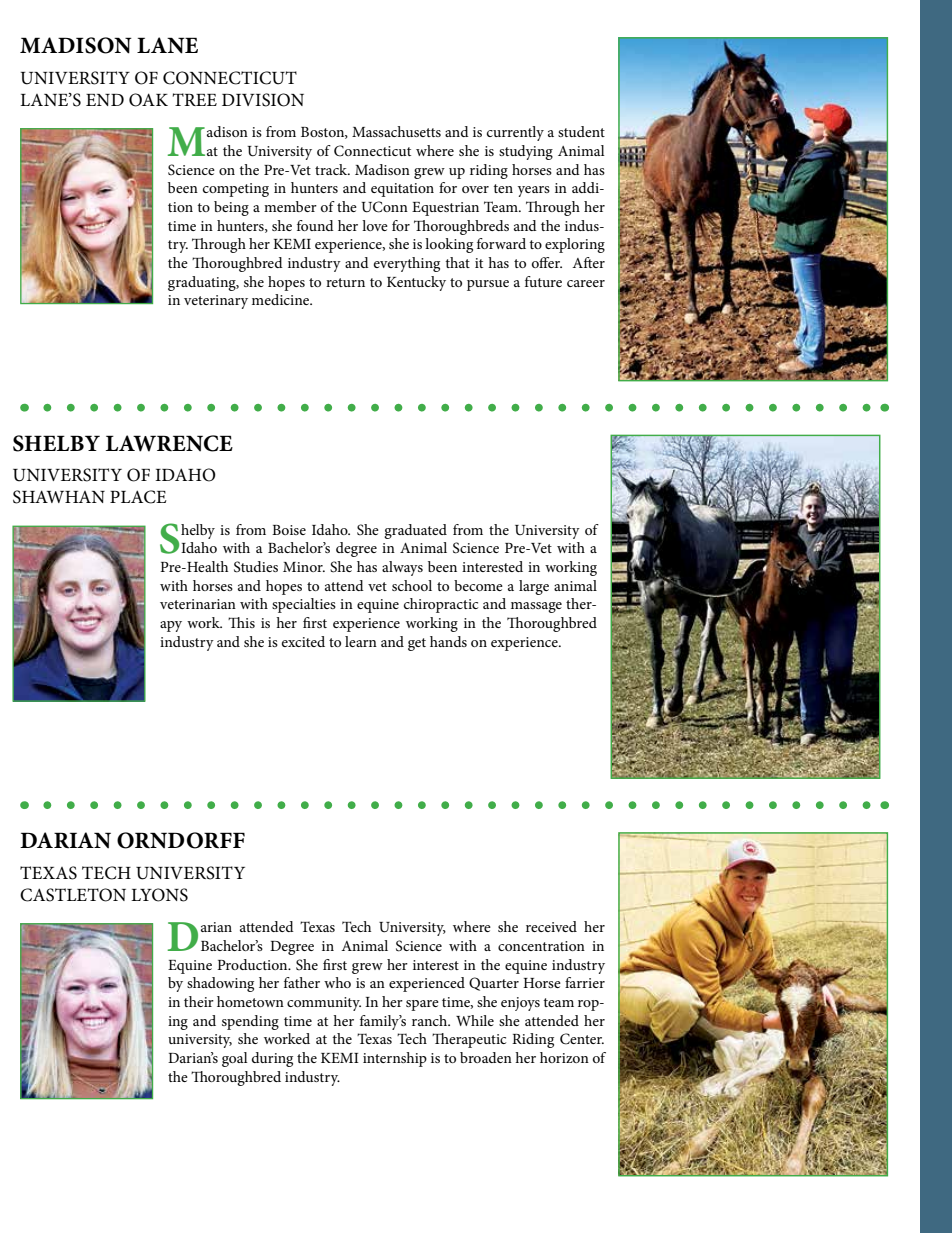 The image size is (952, 1233). What do you see at coordinates (402, 568) in the document?
I see `always` at bounding box center [402, 568].
